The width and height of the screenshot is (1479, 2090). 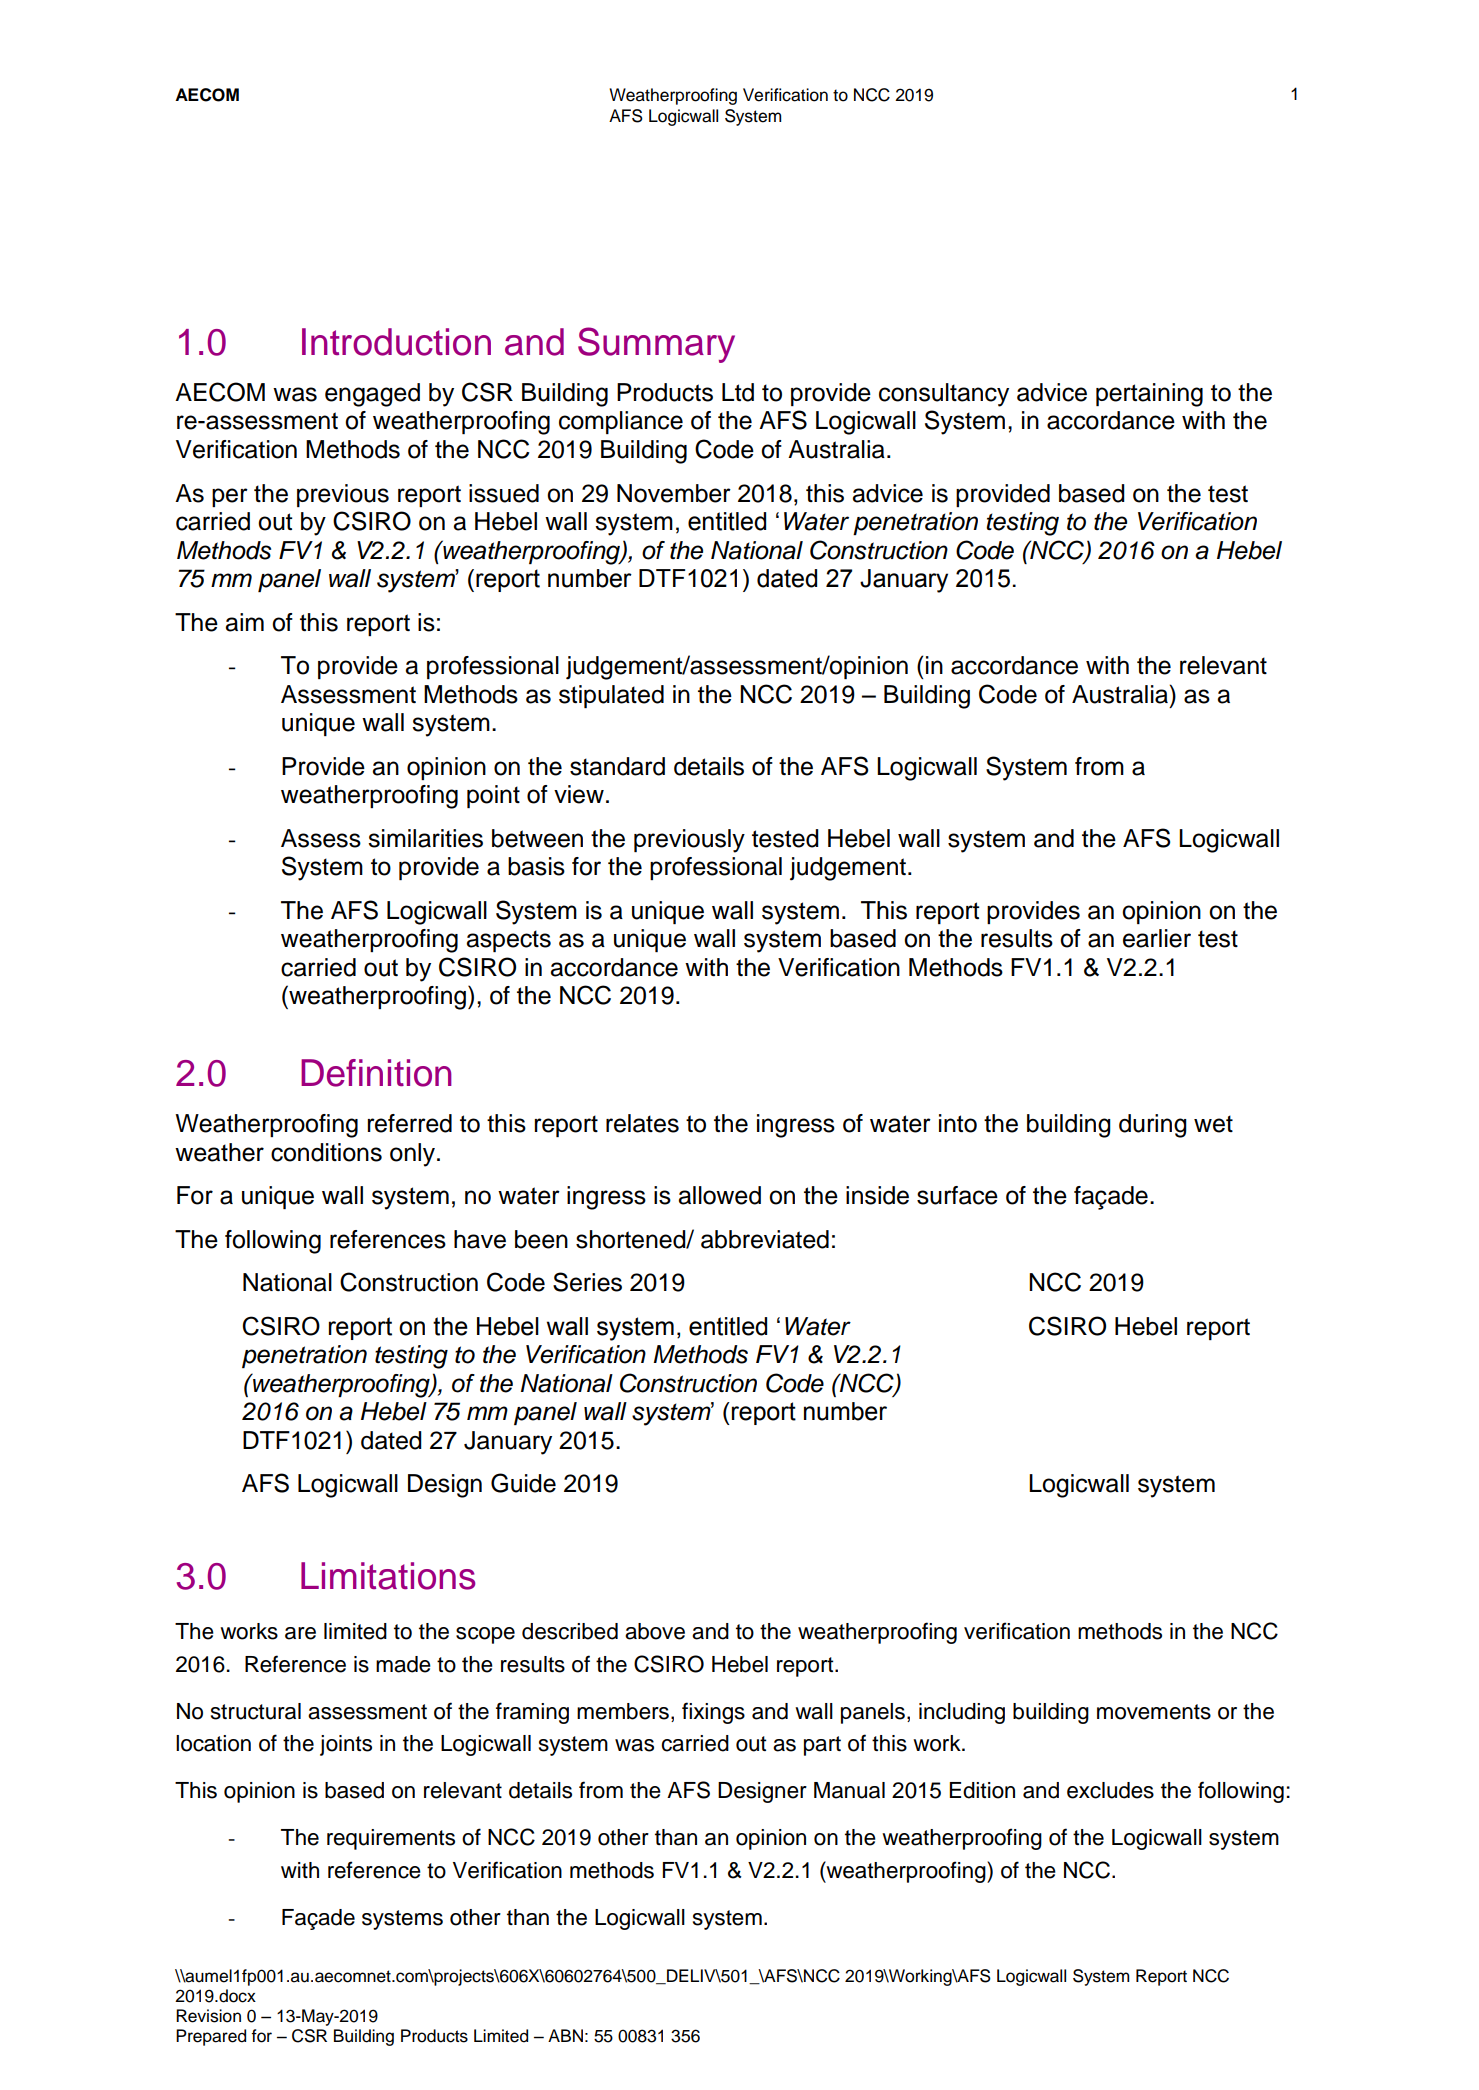 What do you see at coordinates (1153, 1126) in the screenshot?
I see `during` at bounding box center [1153, 1126].
